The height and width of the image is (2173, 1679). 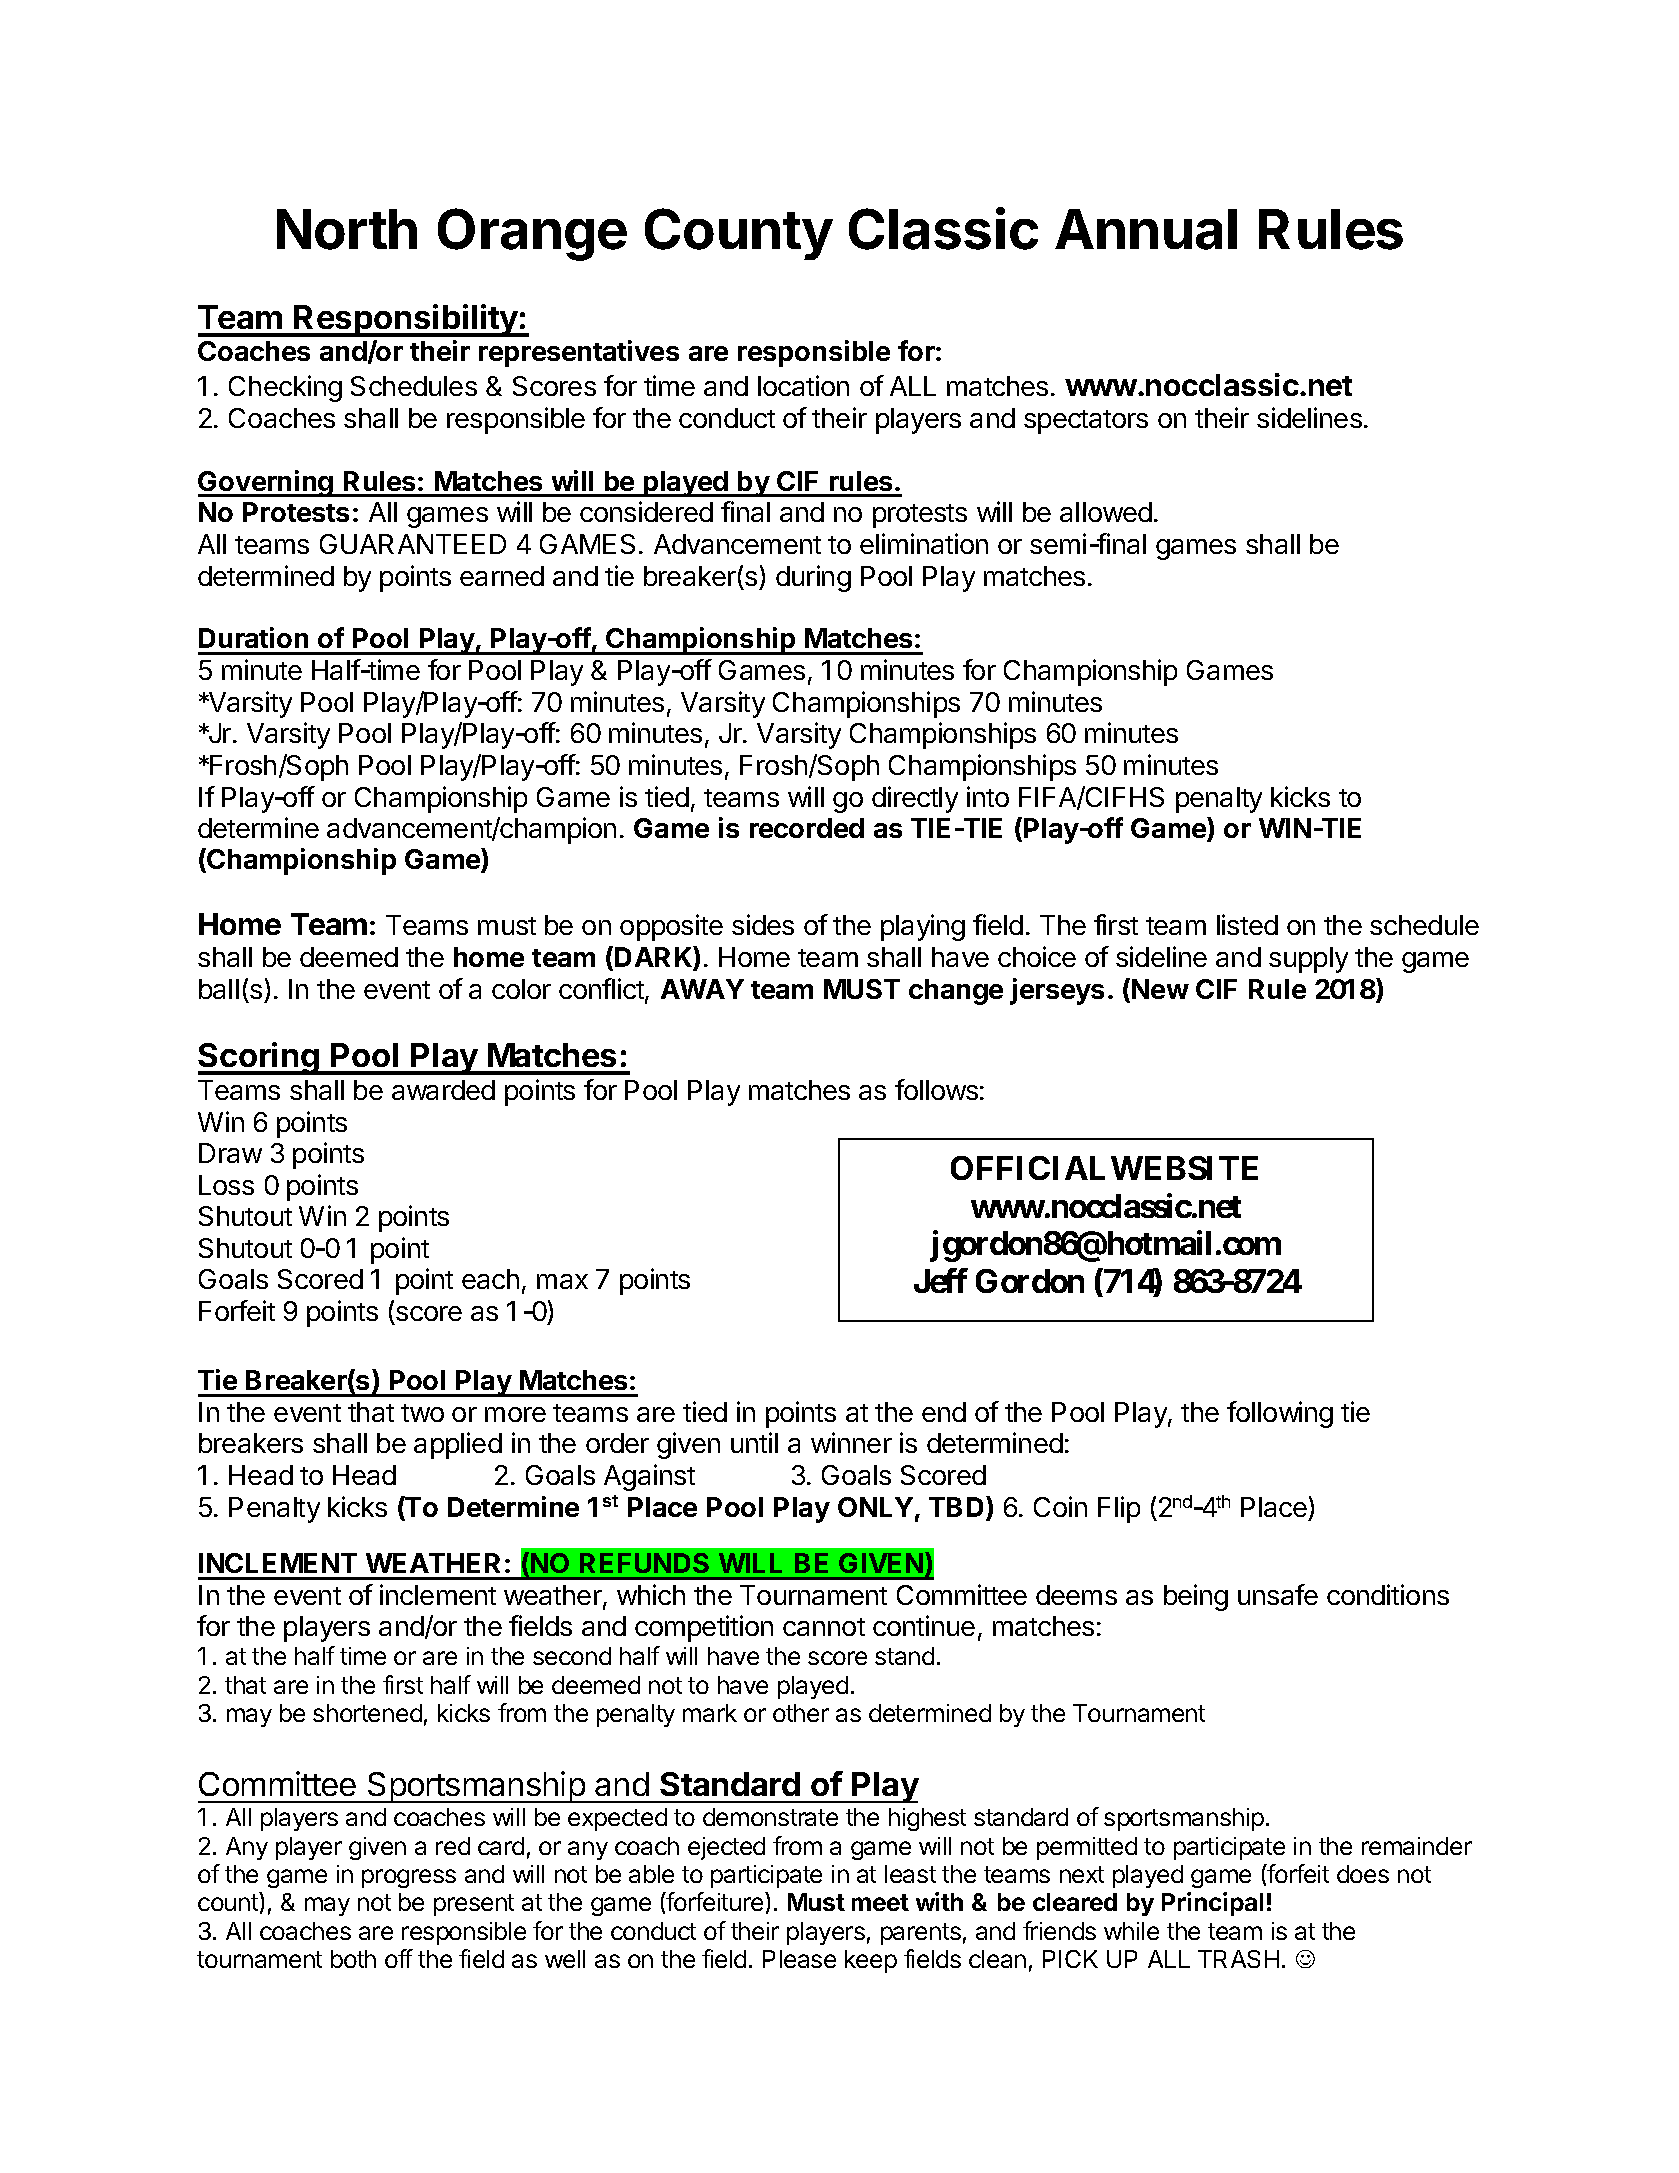 I want to click on following, so click(x=1280, y=1414).
